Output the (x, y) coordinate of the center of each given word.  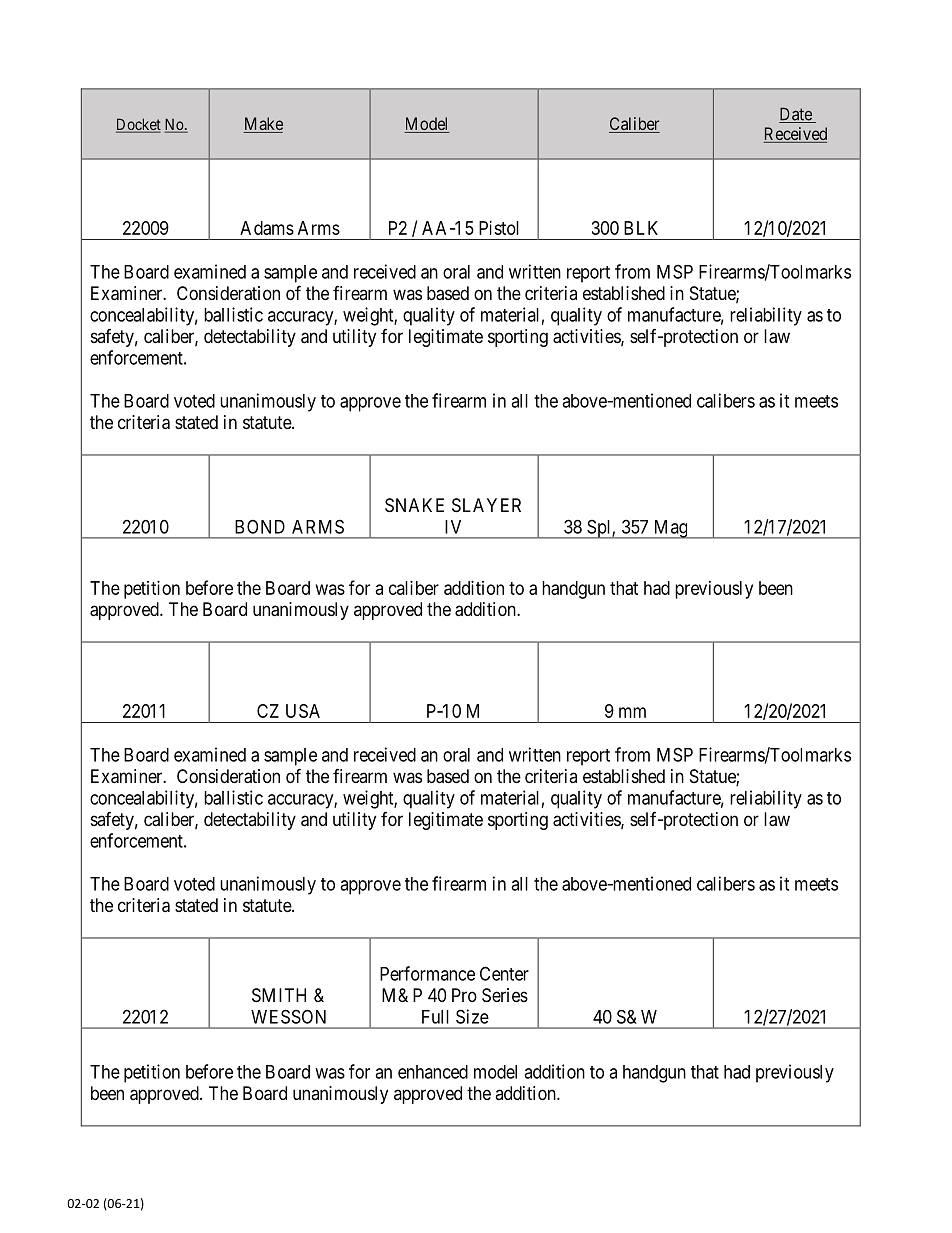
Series (505, 995)
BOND (260, 526)
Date (796, 115)
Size (472, 1016)
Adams (267, 228)
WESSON (288, 1016)
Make (263, 125)
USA (303, 711)
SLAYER (486, 505)
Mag (670, 529)
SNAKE (414, 505)
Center (504, 973)
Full (435, 1017)
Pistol (499, 228)
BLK (641, 228)
